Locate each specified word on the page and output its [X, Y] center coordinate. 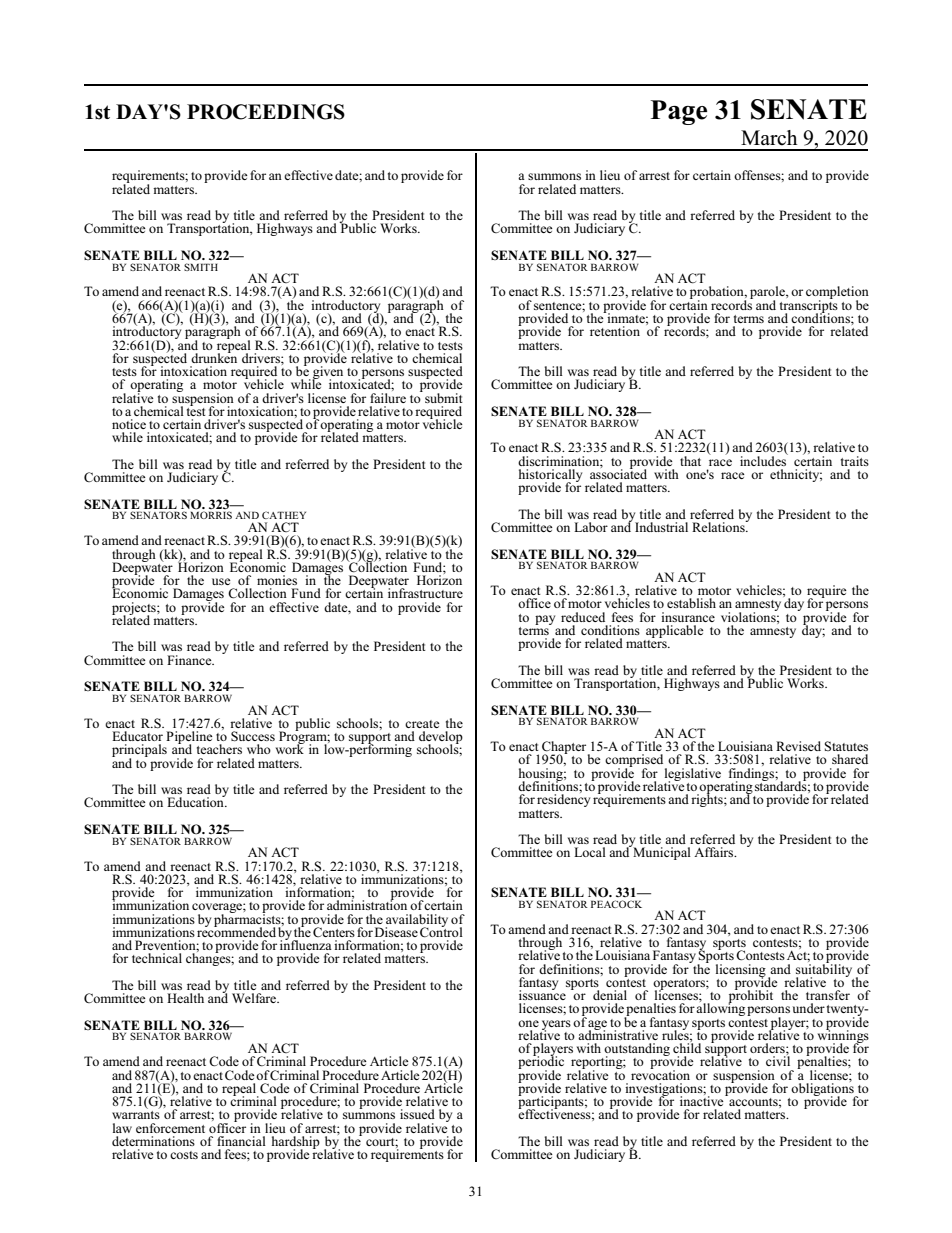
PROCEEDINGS [266, 112]
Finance [190, 660]
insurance [688, 617]
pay [545, 620]
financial [241, 1141]
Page [679, 112]
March [769, 138]
